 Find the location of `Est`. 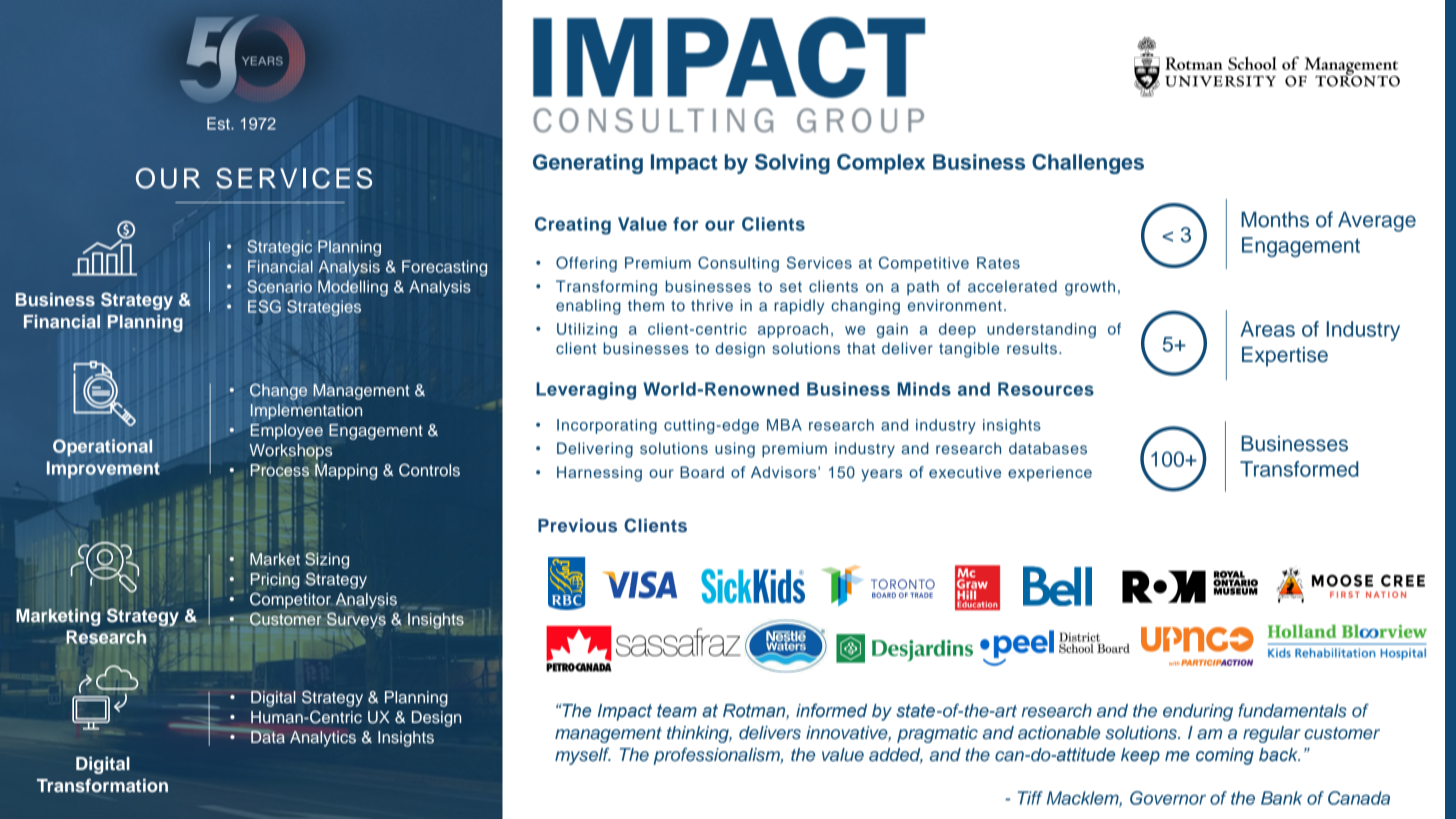

Est is located at coordinates (219, 123).
